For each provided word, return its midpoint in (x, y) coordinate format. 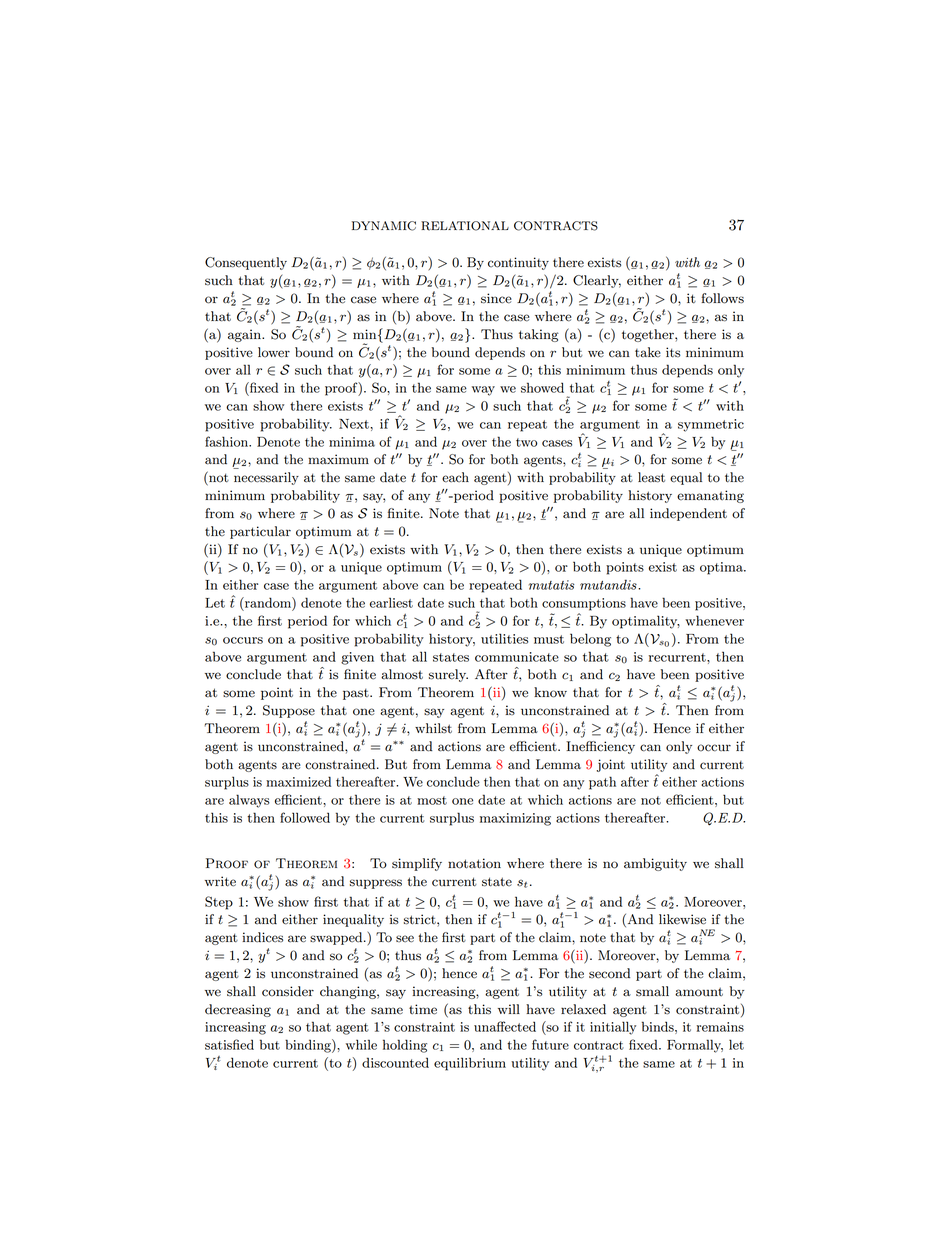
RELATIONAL (465, 226)
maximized (298, 781)
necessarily (266, 478)
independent (688, 514)
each (455, 477)
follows (722, 298)
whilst (433, 728)
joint (611, 765)
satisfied (229, 1044)
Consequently (246, 263)
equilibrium (470, 1064)
